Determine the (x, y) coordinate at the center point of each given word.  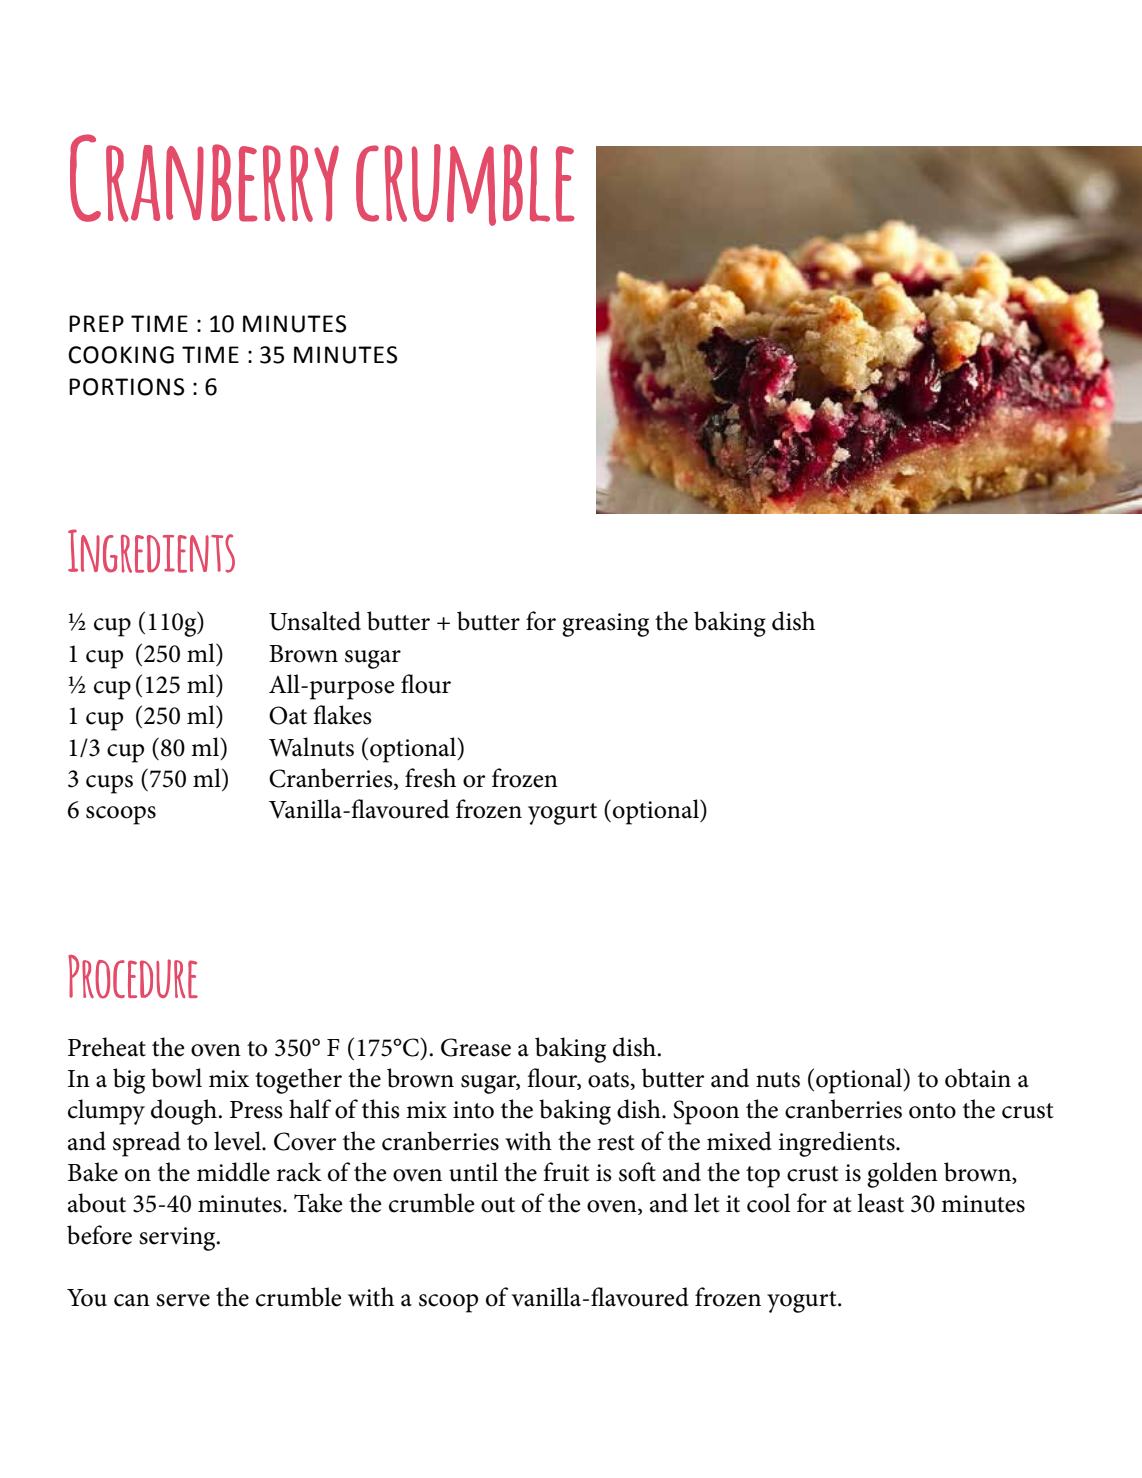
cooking (121, 355)
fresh (430, 778)
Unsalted (315, 621)
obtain (978, 1078)
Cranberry (204, 178)
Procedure (133, 977)
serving (178, 1239)
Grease (476, 1047)
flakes (342, 715)
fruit (566, 1172)
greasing (605, 625)
